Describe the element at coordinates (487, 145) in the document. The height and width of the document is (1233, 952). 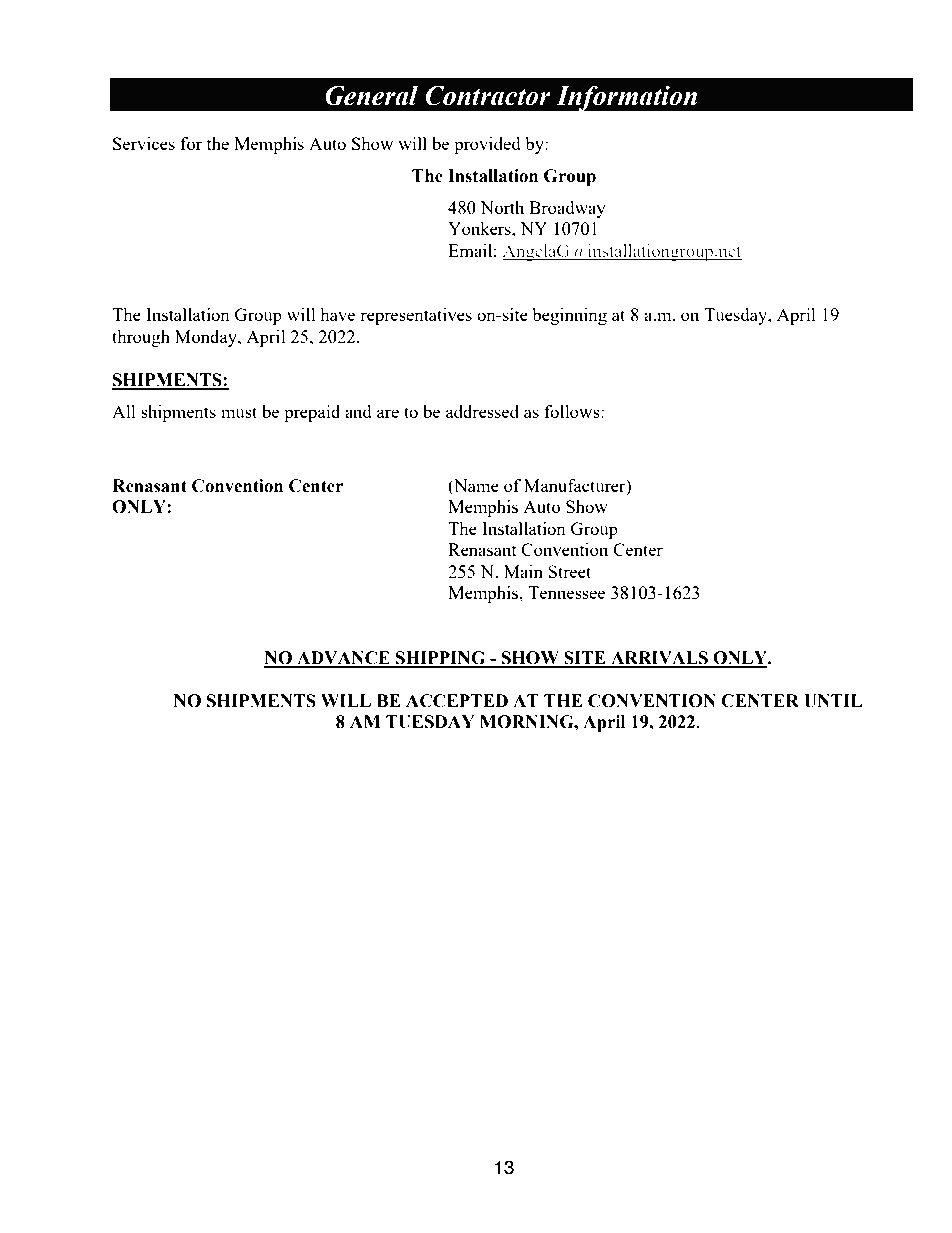
I see `provided` at that location.
